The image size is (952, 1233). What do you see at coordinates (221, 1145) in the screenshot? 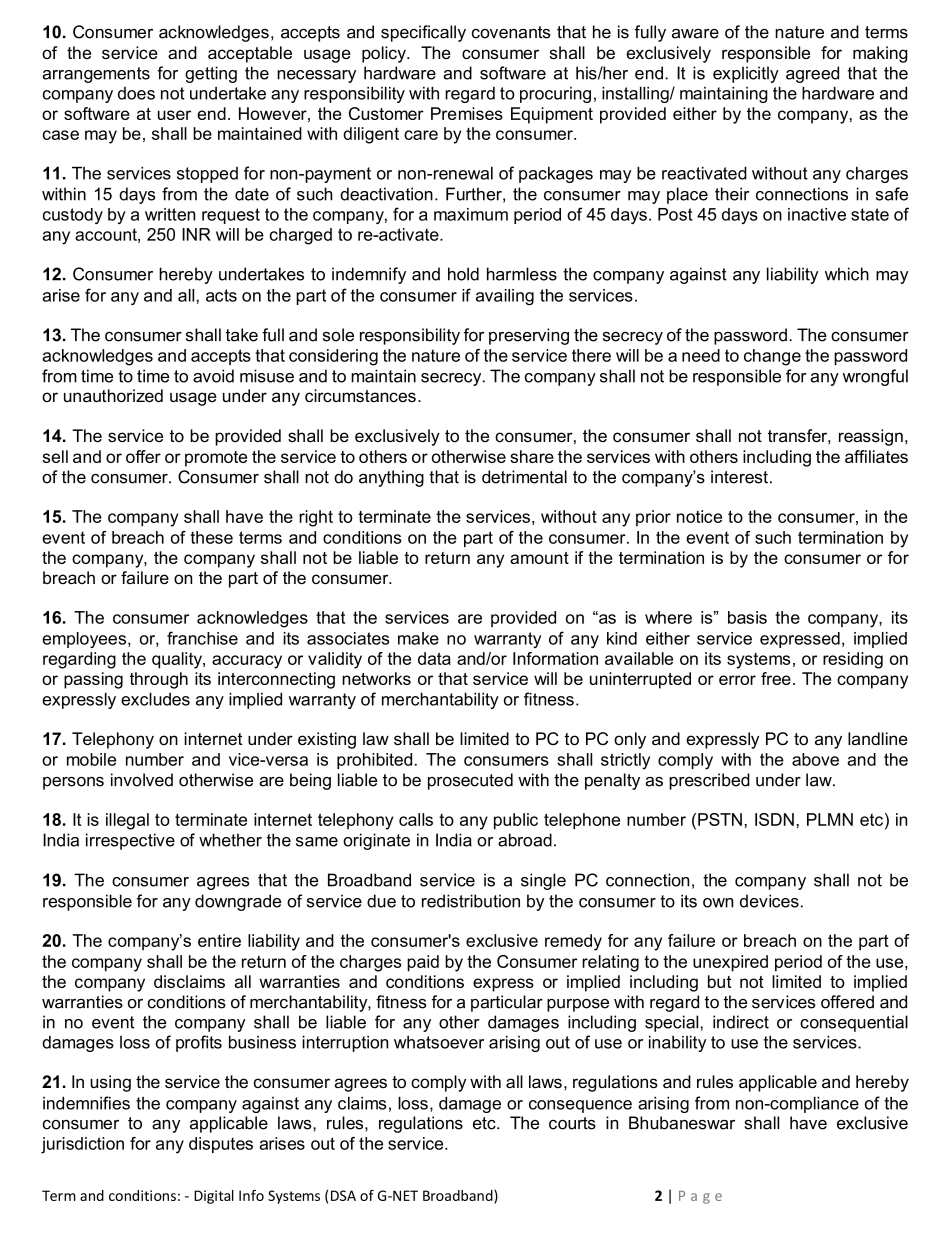
I see `disputes` at bounding box center [221, 1145].
